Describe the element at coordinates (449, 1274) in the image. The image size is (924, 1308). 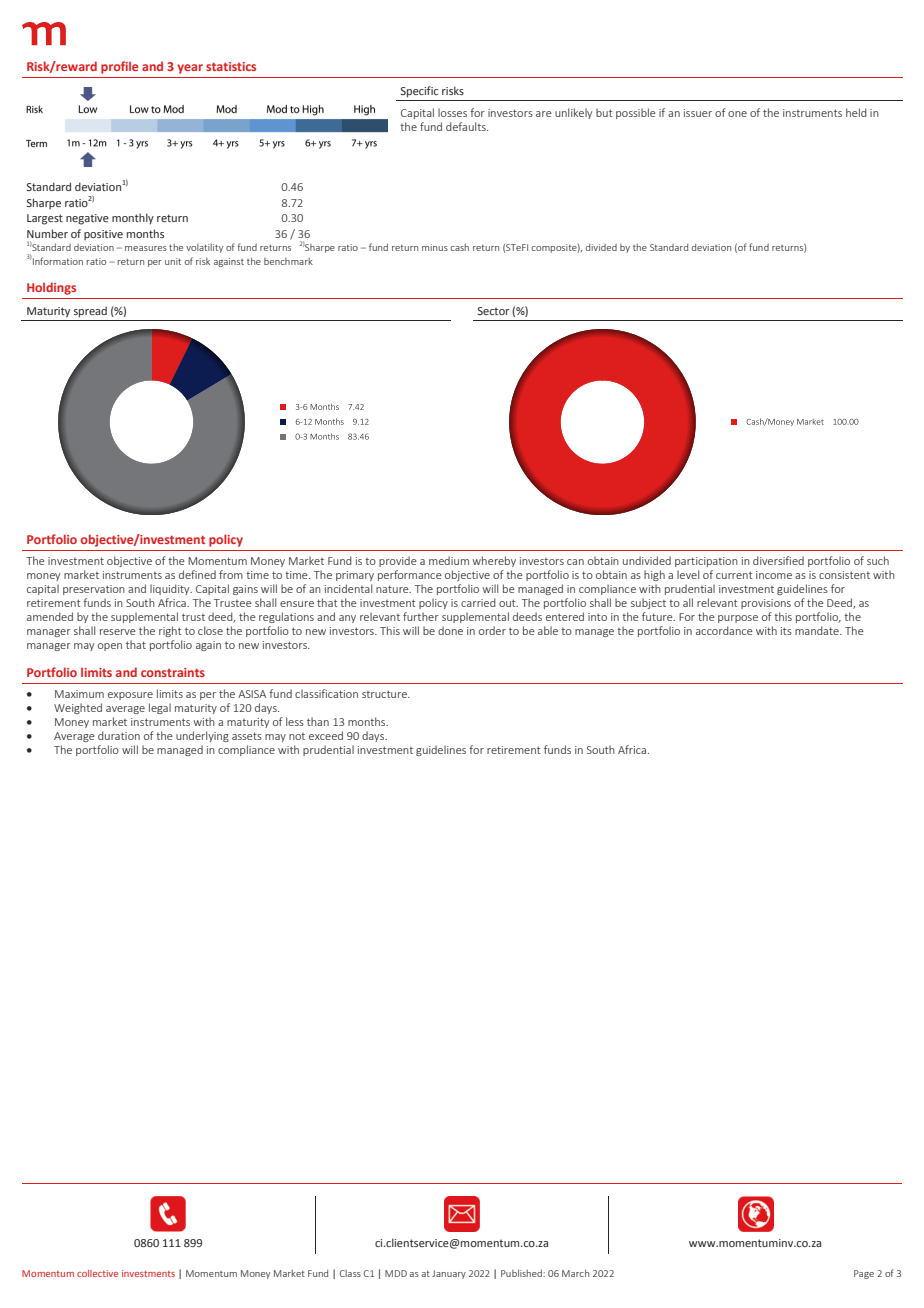
I see `January` at that location.
